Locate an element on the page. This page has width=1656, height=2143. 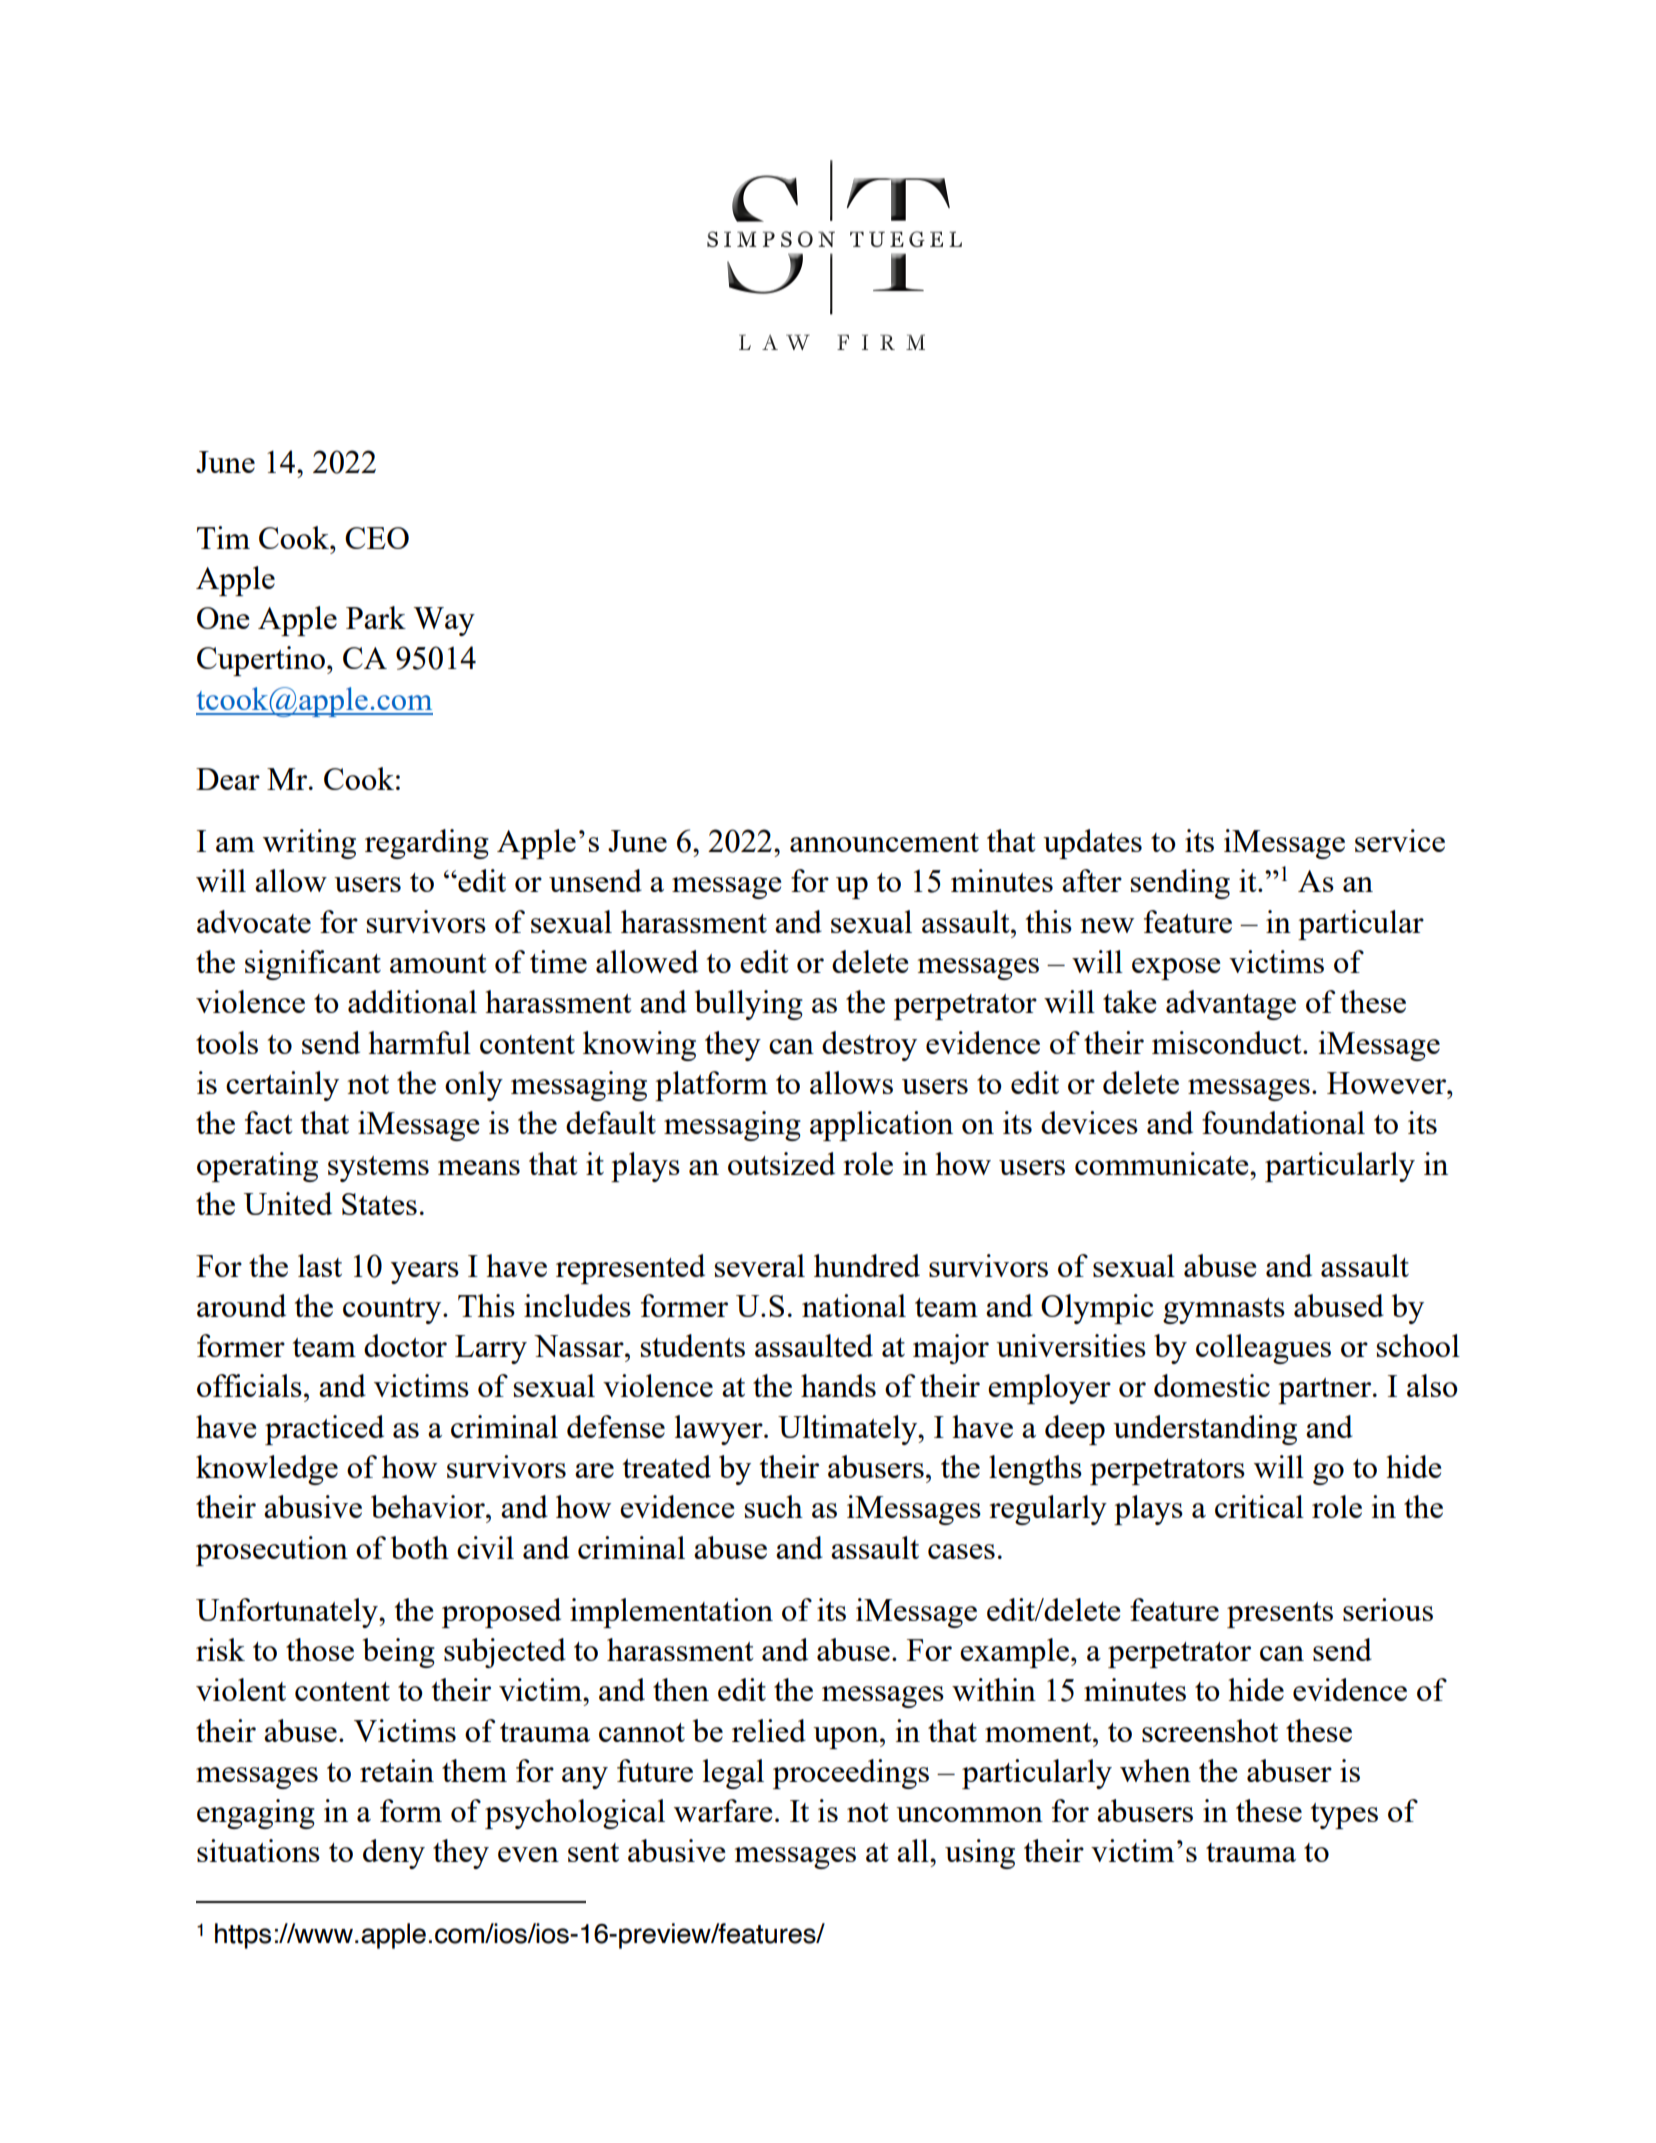
service is located at coordinates (1400, 840).
